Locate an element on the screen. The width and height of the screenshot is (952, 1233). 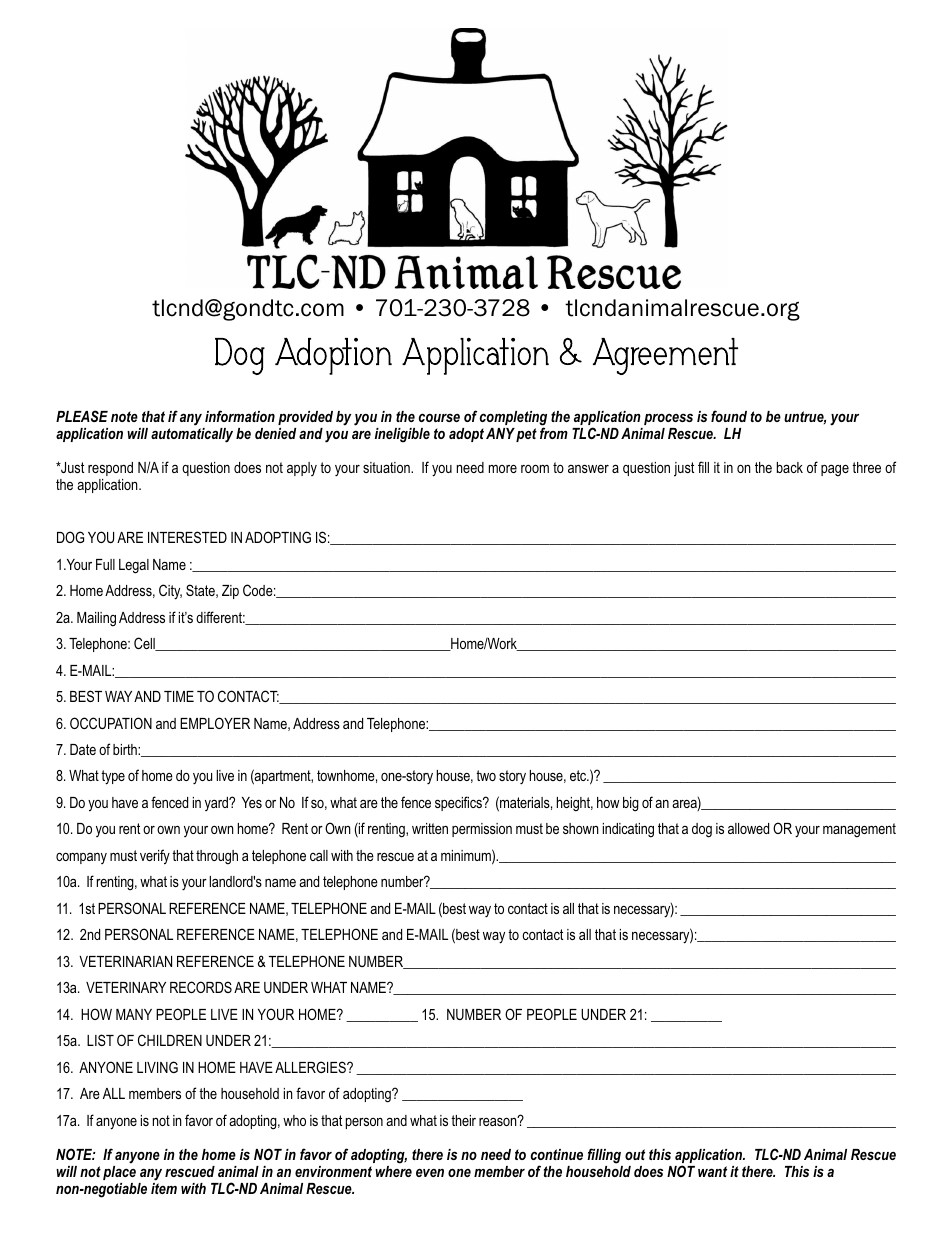
item is located at coordinates (164, 1188).
